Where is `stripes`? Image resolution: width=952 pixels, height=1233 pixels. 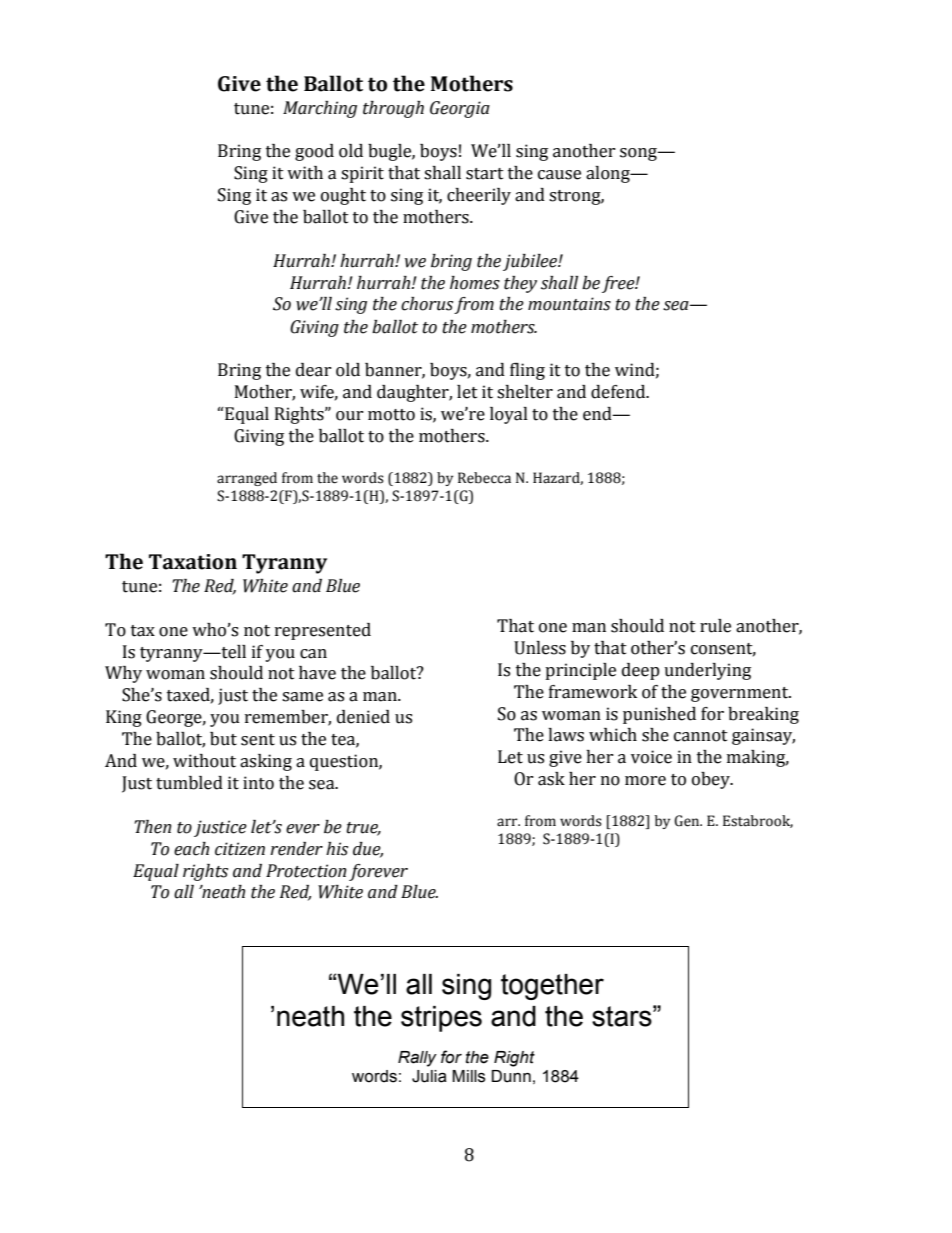 stripes is located at coordinates (441, 1019).
